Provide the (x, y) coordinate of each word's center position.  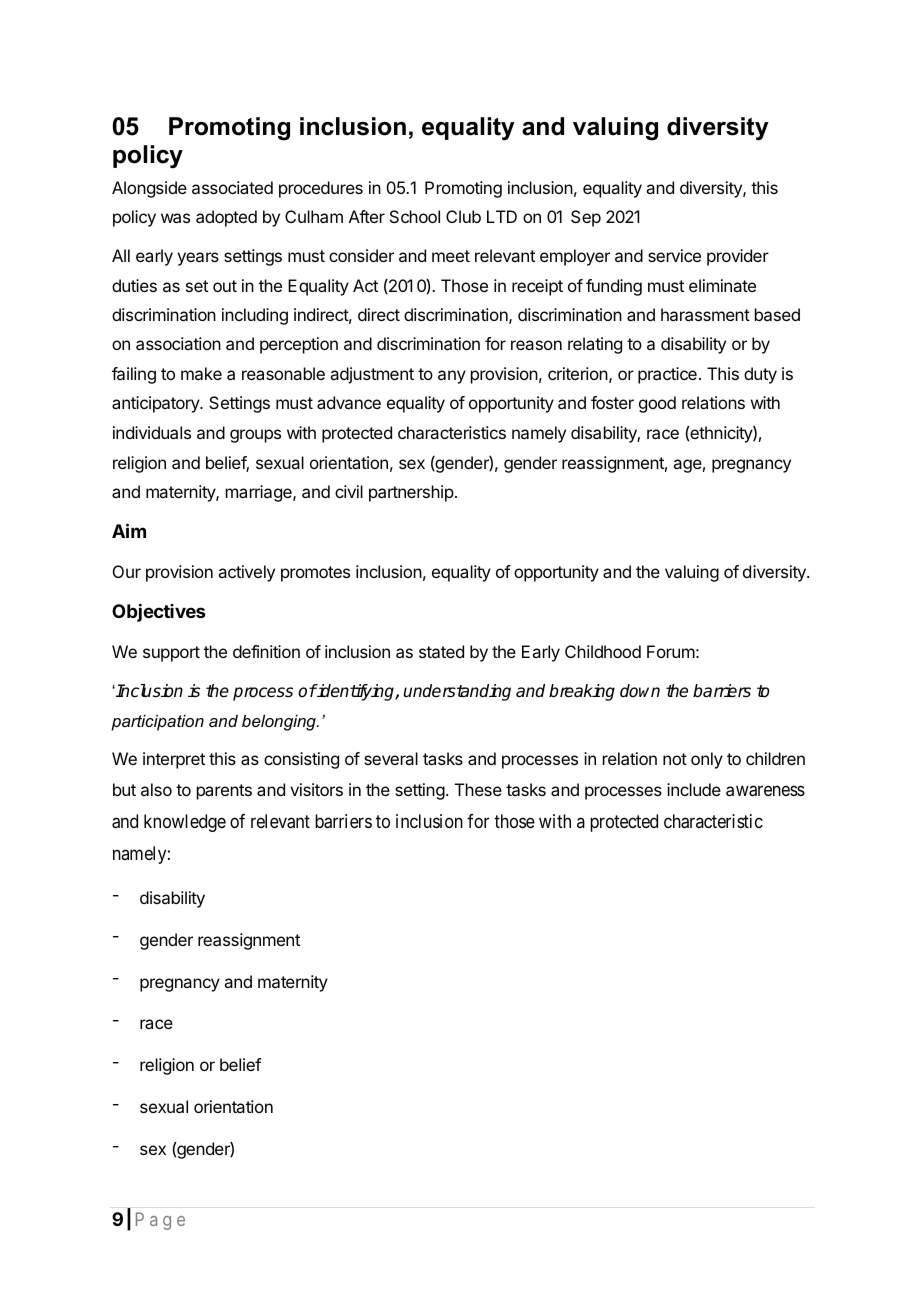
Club (463, 216)
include (694, 789)
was (175, 218)
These (478, 789)
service (674, 255)
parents (224, 792)
